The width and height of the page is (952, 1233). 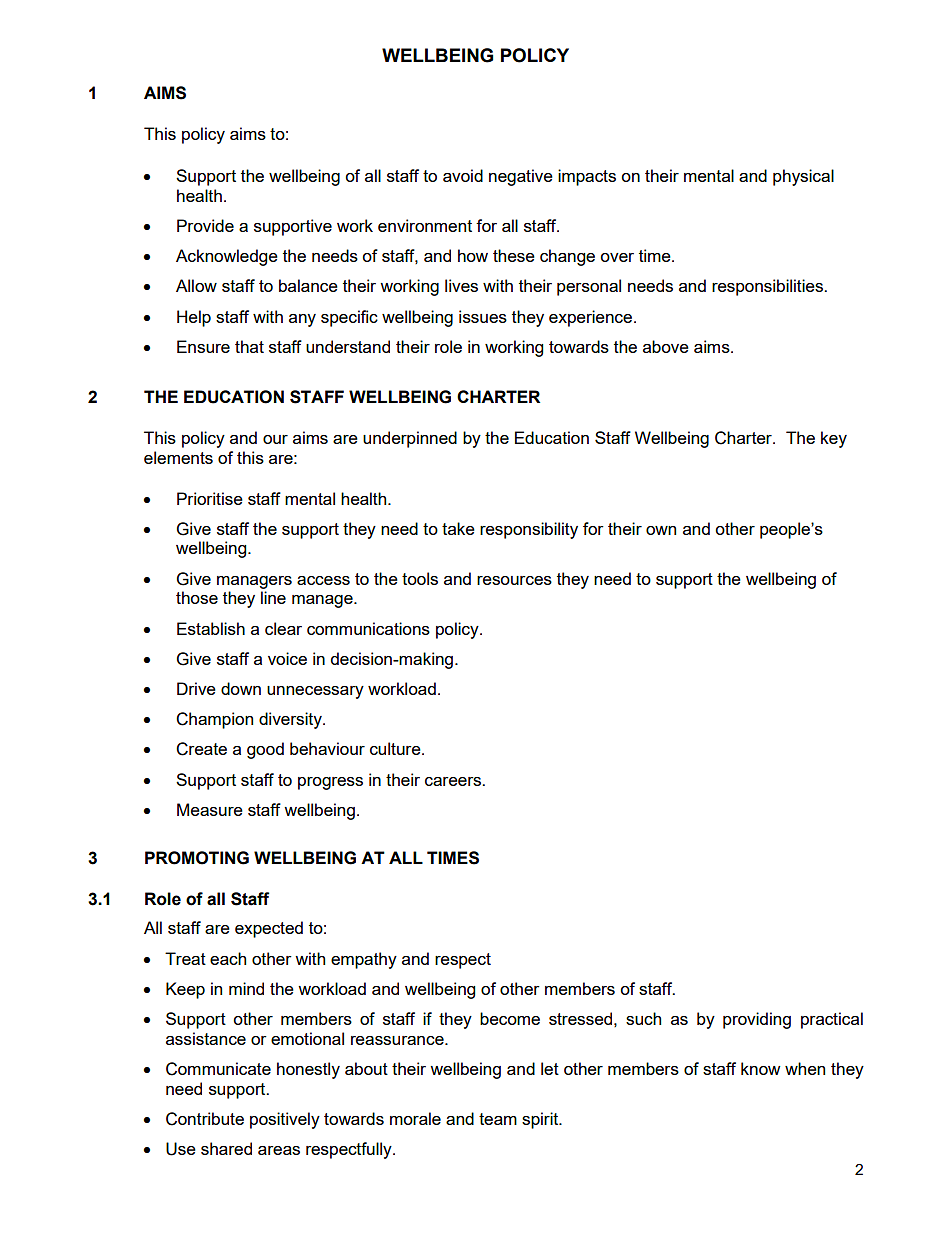 What do you see at coordinates (285, 1120) in the page?
I see `positively` at bounding box center [285, 1120].
